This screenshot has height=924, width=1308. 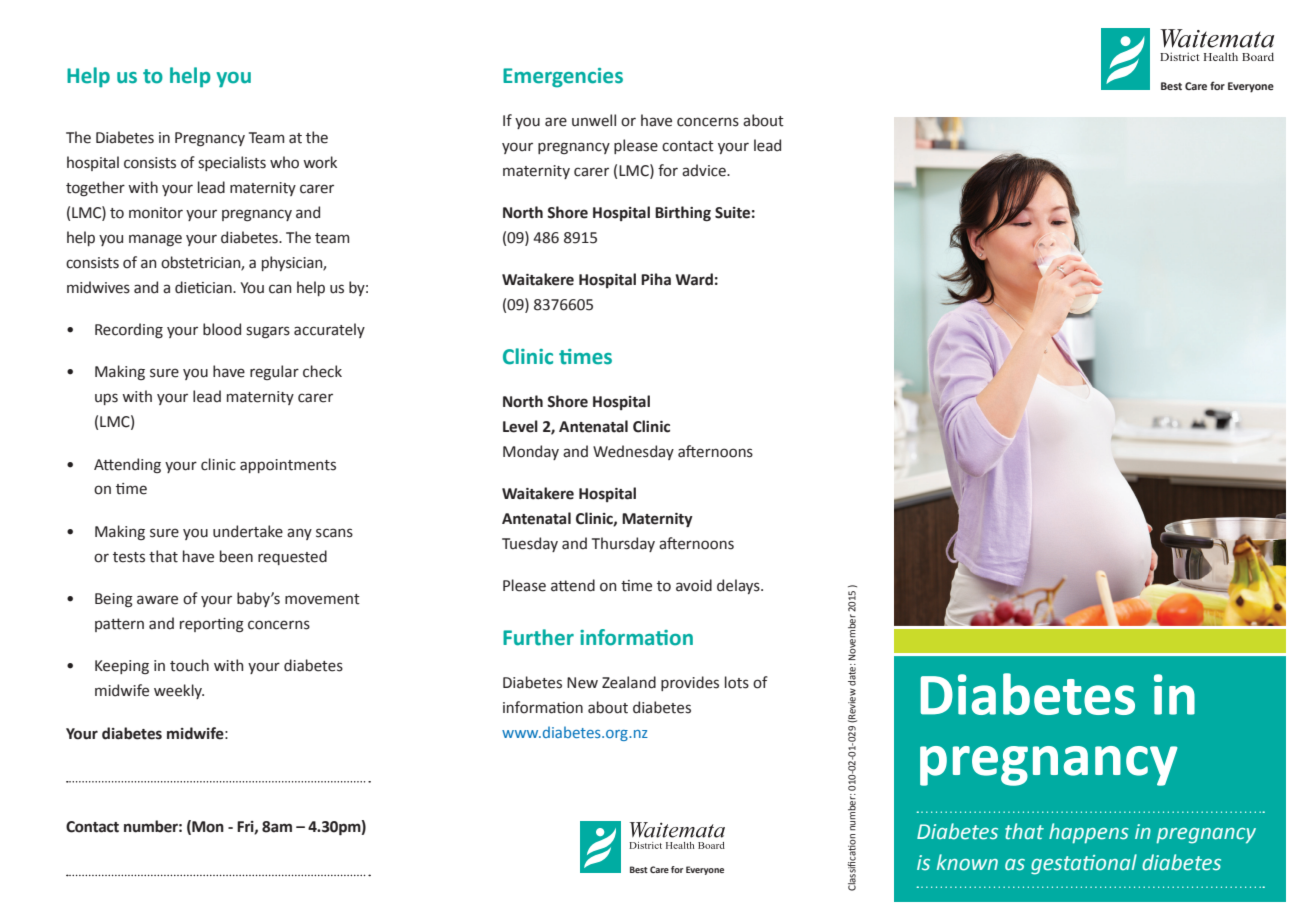 What do you see at coordinates (683, 213) in the screenshot?
I see `Birthing` at bounding box center [683, 213].
